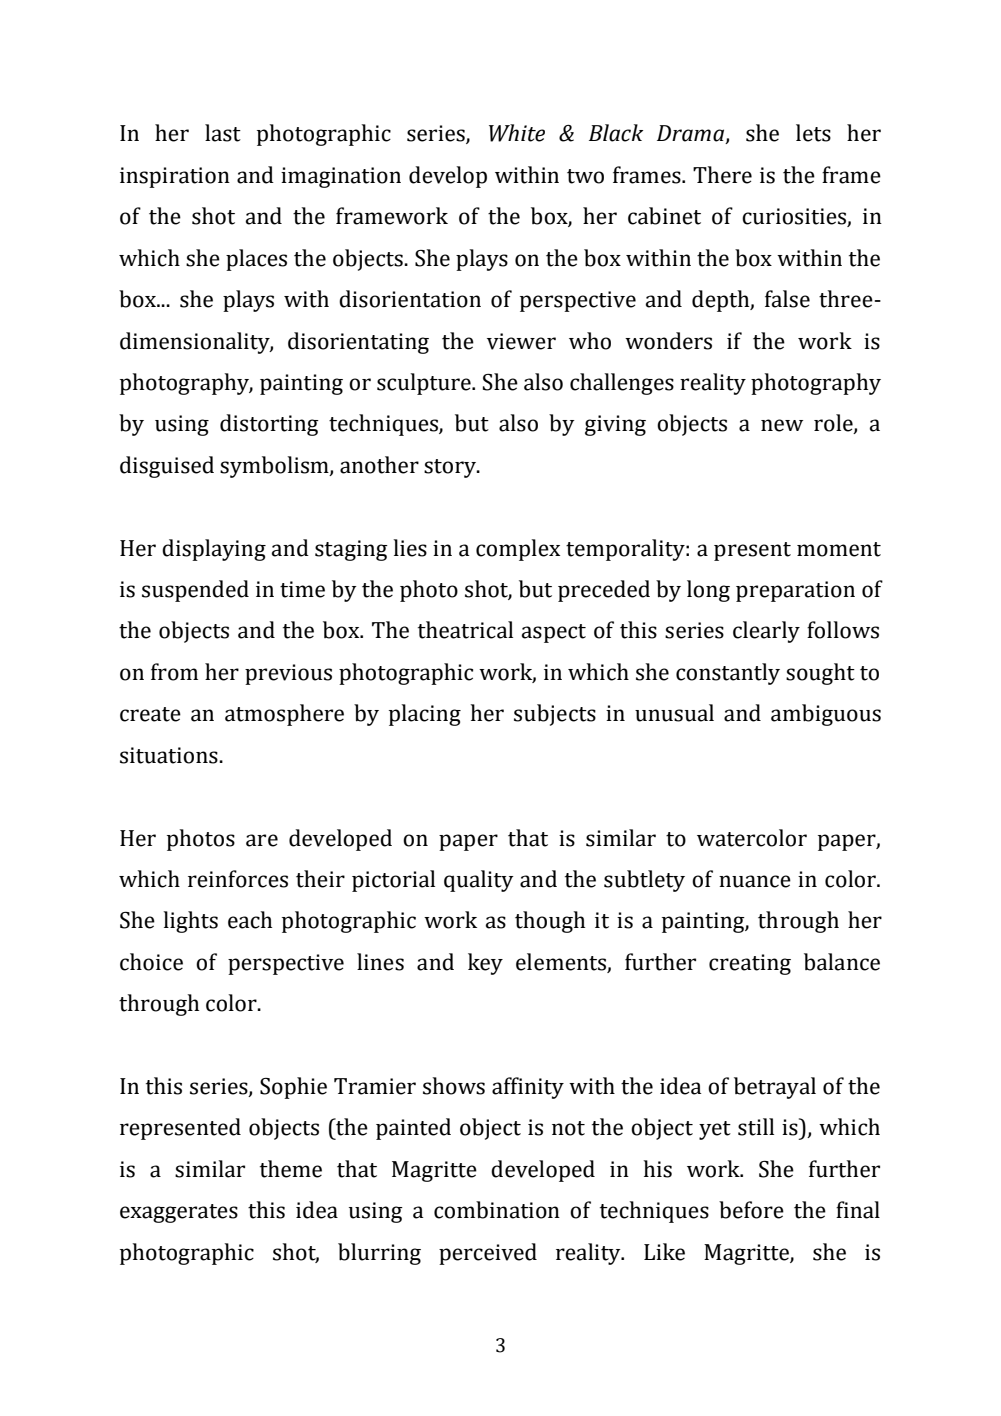 Image resolution: width=1001 pixels, height=1416 pixels. What do you see at coordinates (179, 1213) in the image?
I see `exaggerates` at bounding box center [179, 1213].
